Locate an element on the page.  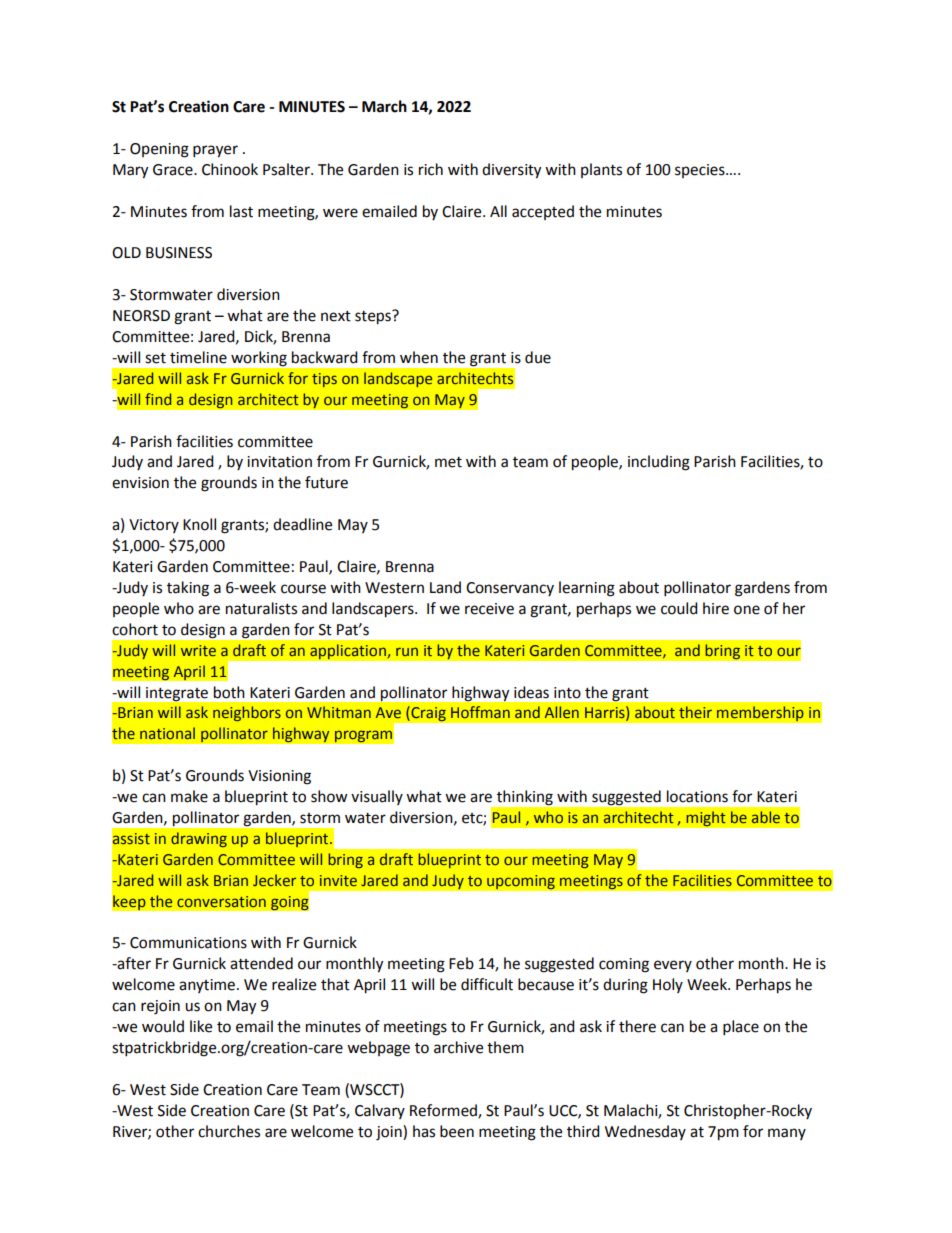
met is located at coordinates (448, 462).
